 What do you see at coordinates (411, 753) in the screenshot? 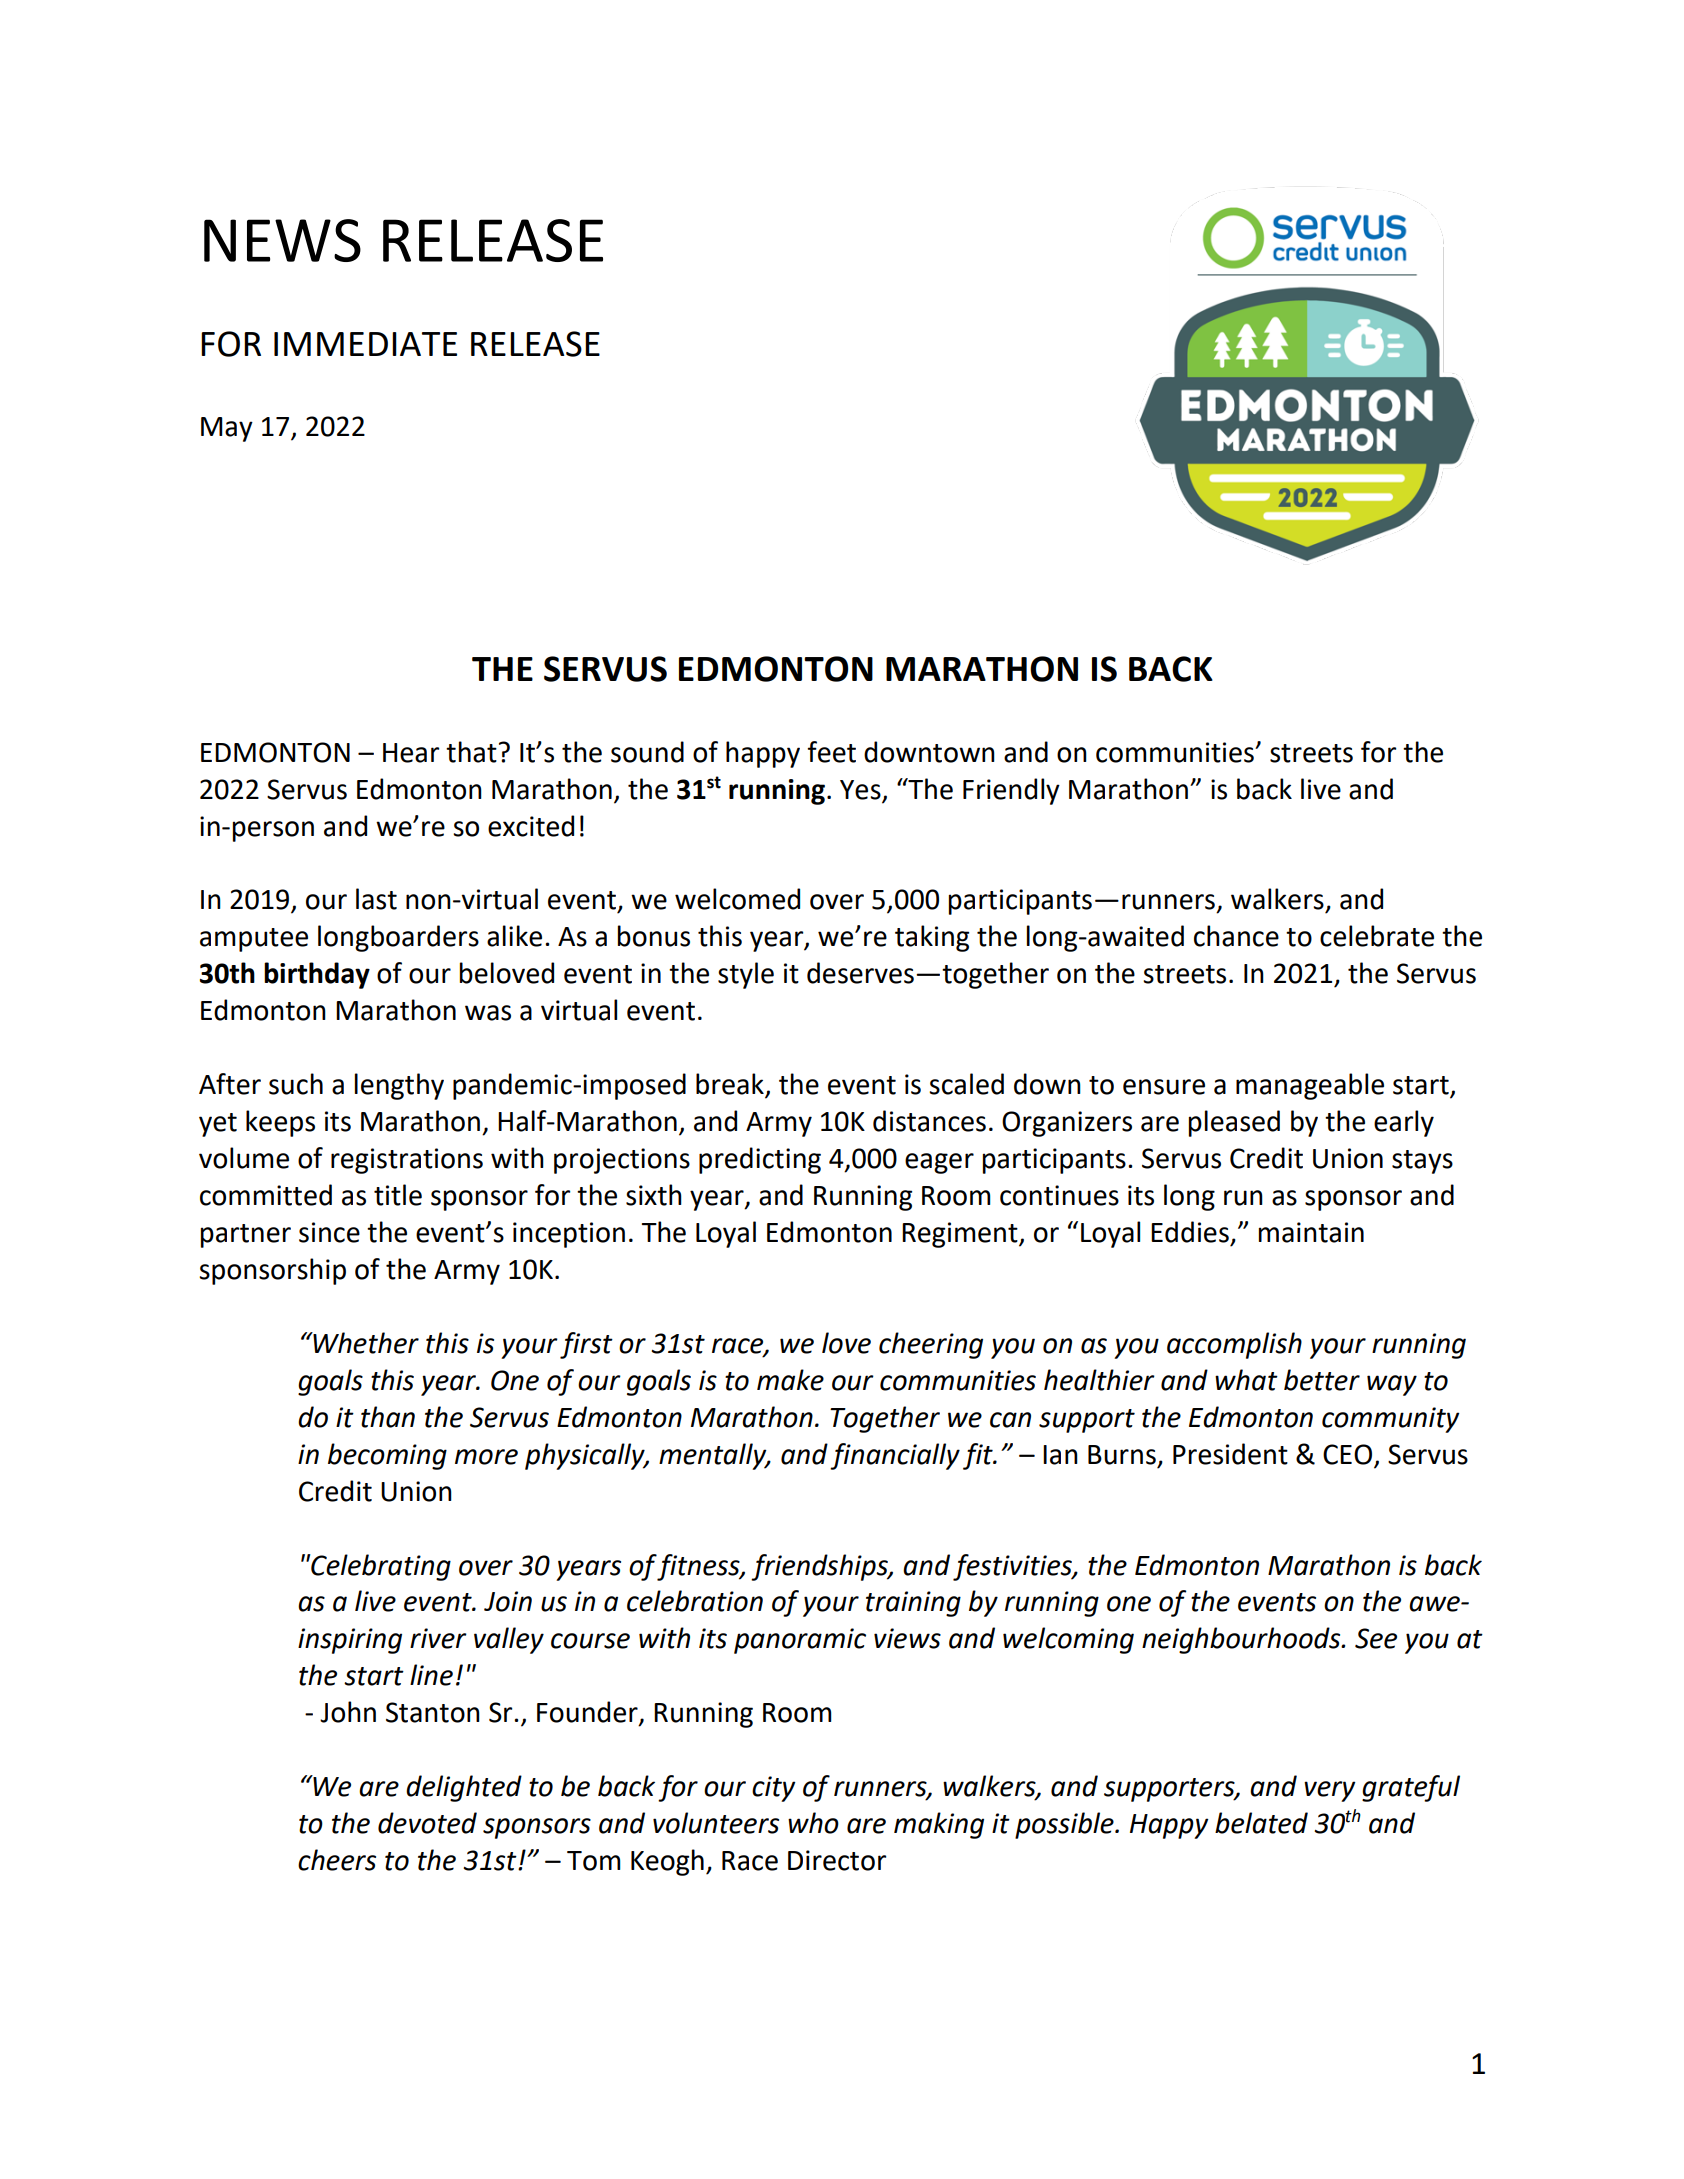
I see `Hear` at bounding box center [411, 753].
